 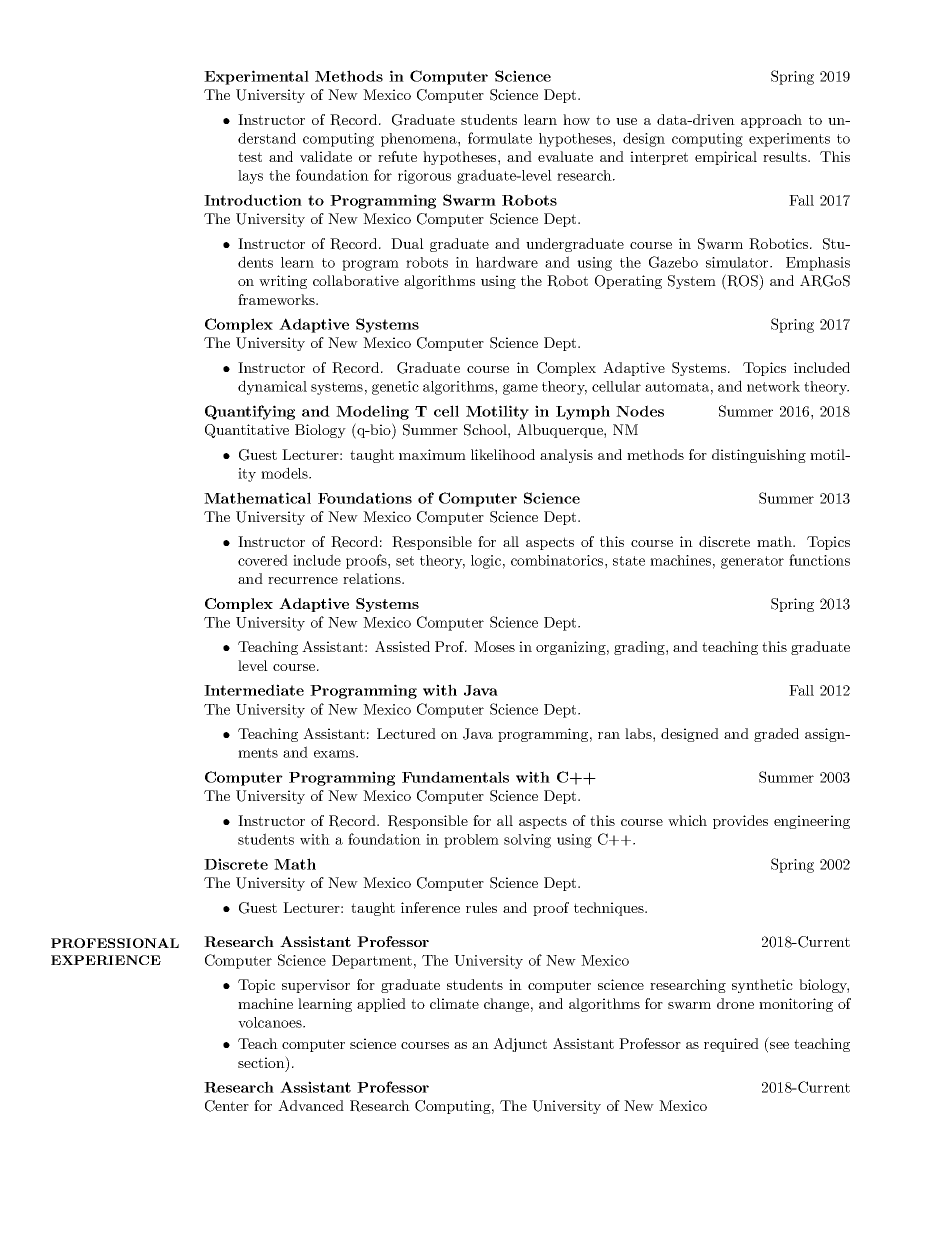 What do you see at coordinates (771, 121) in the screenshot?
I see `approach` at bounding box center [771, 121].
